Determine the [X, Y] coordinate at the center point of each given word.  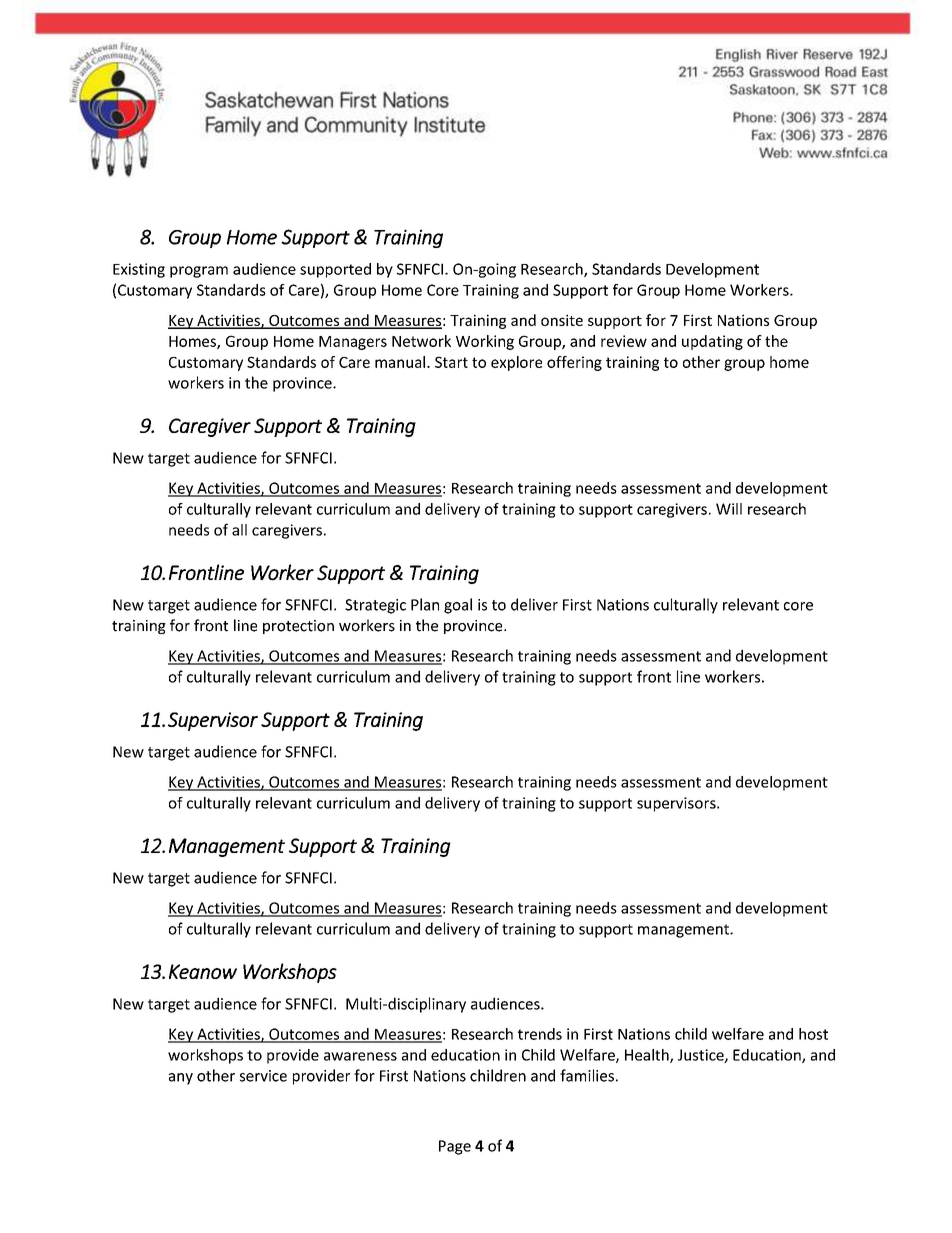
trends [540, 1034]
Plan [425, 604]
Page [455, 1147]
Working [485, 342]
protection [298, 627]
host [813, 1034]
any [181, 1079]
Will [729, 509]
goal [458, 606]
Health [648, 1056]
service [263, 1076]
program [199, 272]
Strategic [375, 606]
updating [712, 342]
